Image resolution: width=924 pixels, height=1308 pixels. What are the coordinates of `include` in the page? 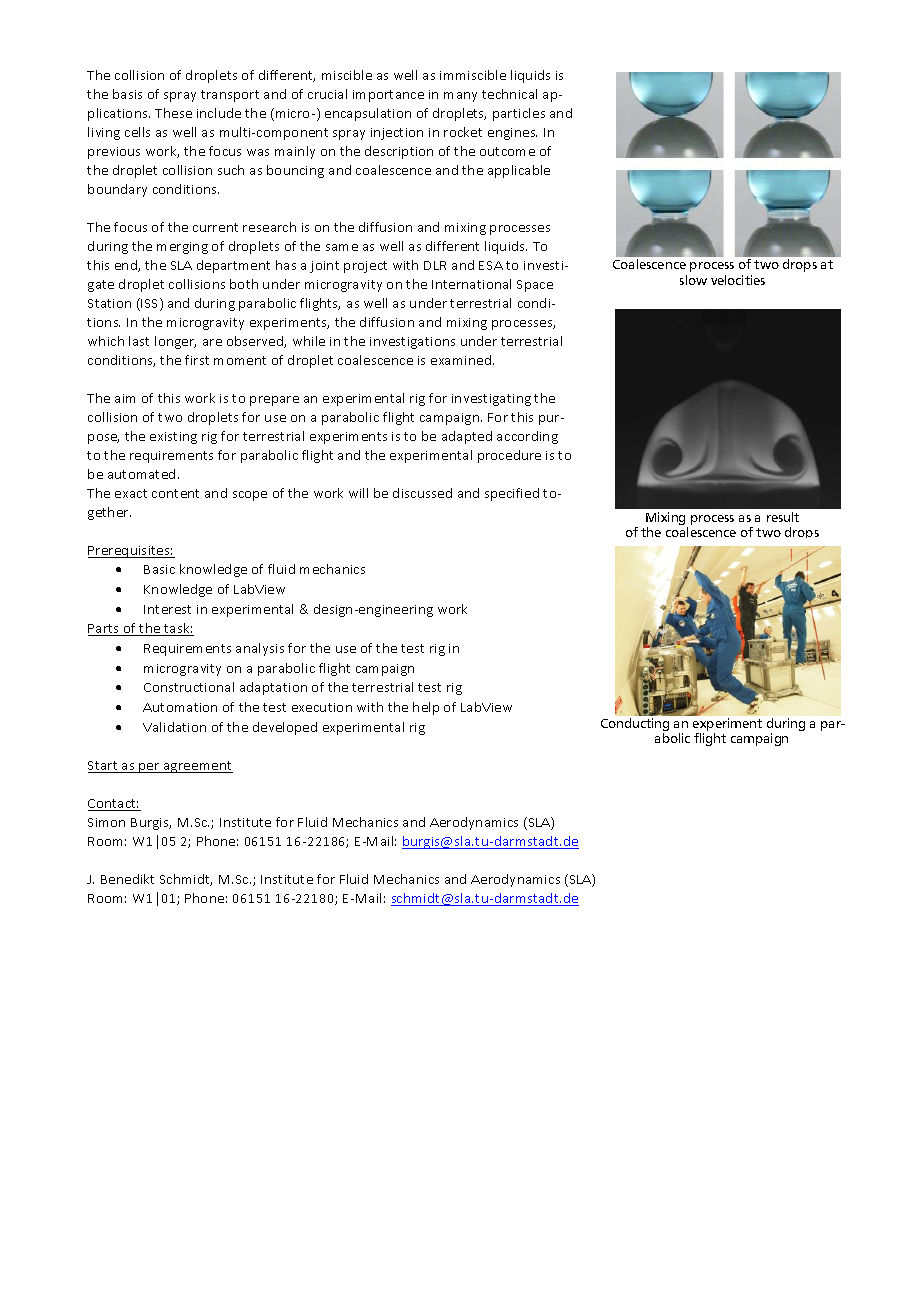 It's located at (219, 113).
